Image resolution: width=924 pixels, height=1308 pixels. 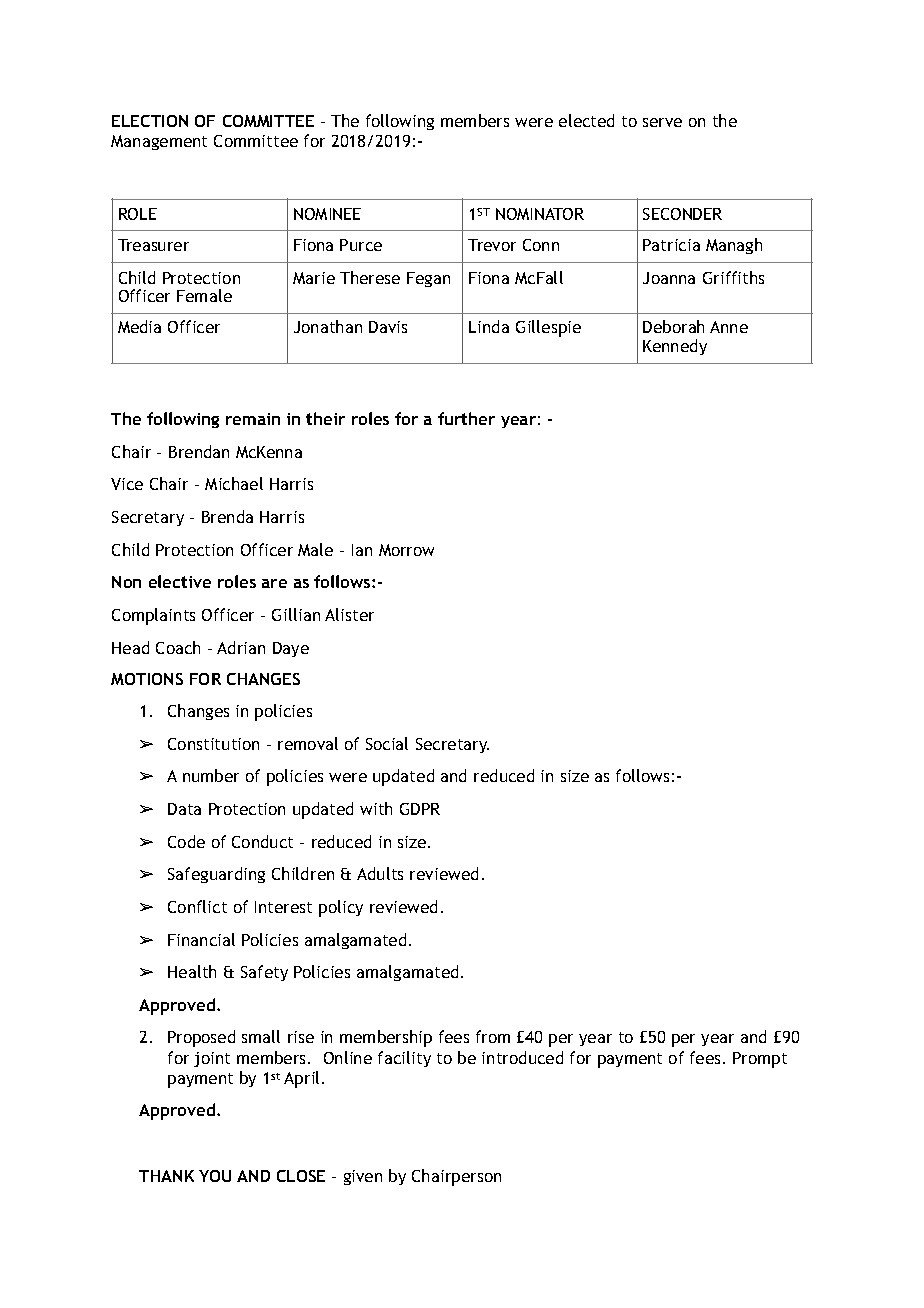 I want to click on Trevor, so click(x=492, y=245).
